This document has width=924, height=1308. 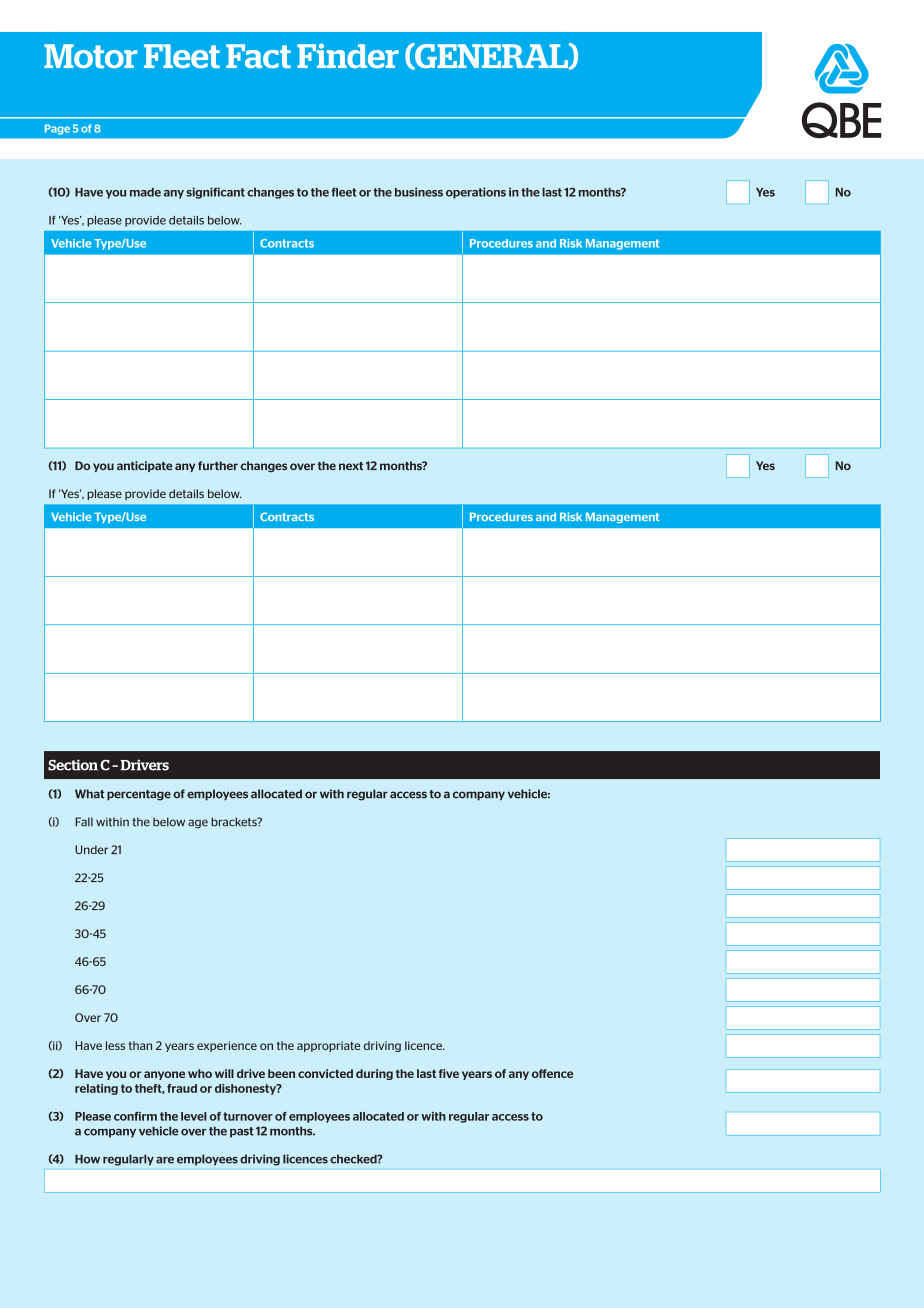 What do you see at coordinates (135, 1116) in the document?
I see `confirm` at bounding box center [135, 1116].
